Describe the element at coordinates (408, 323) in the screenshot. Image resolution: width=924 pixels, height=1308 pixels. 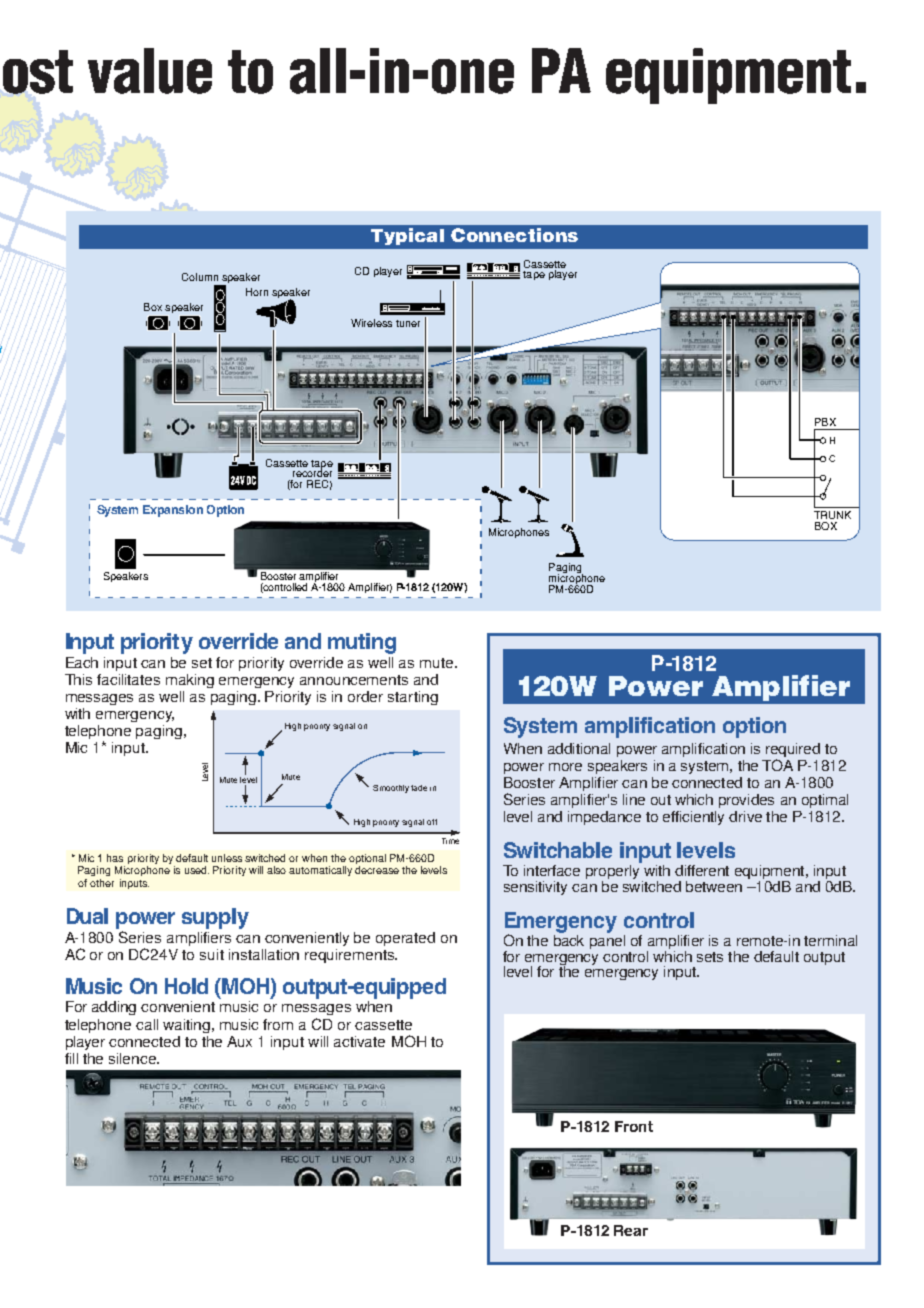
I see `tuner` at that location.
